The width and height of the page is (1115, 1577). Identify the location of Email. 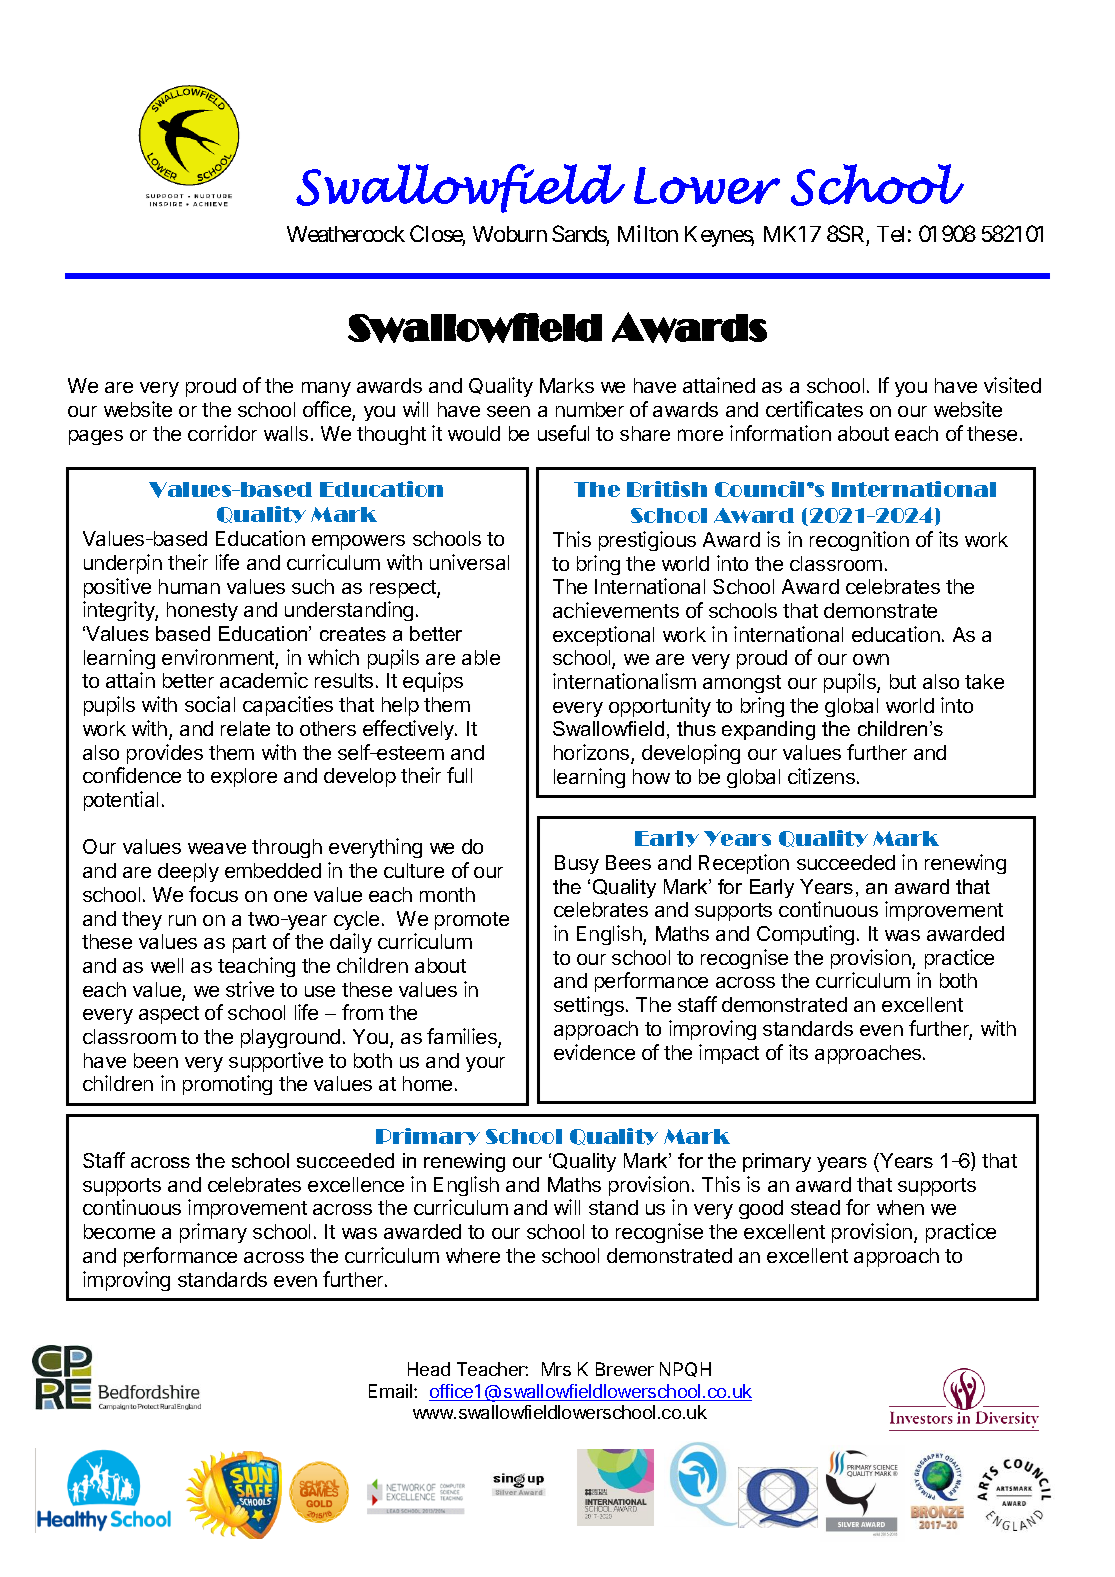
(392, 1391).
